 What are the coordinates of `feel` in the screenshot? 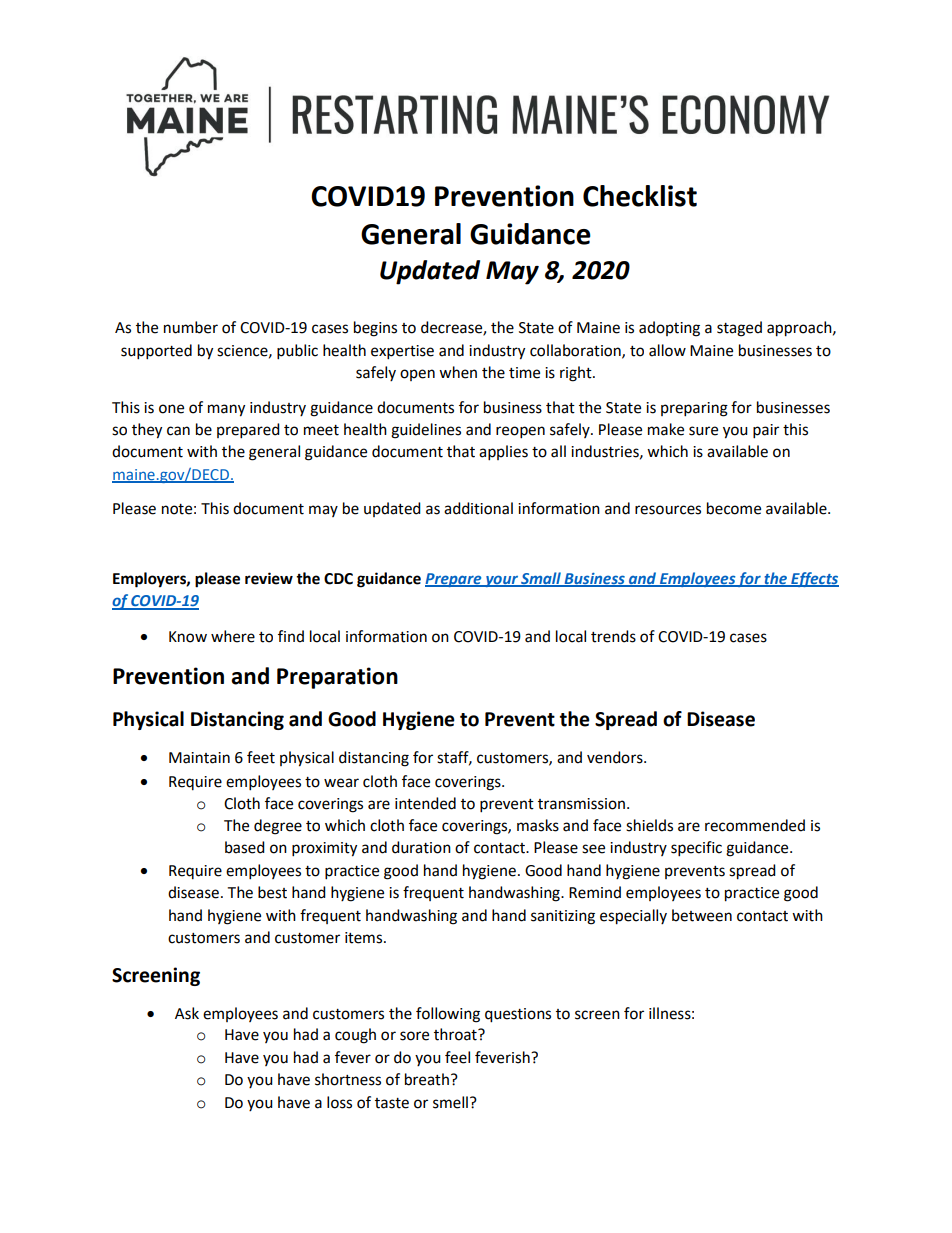 It's located at (457, 1057).
